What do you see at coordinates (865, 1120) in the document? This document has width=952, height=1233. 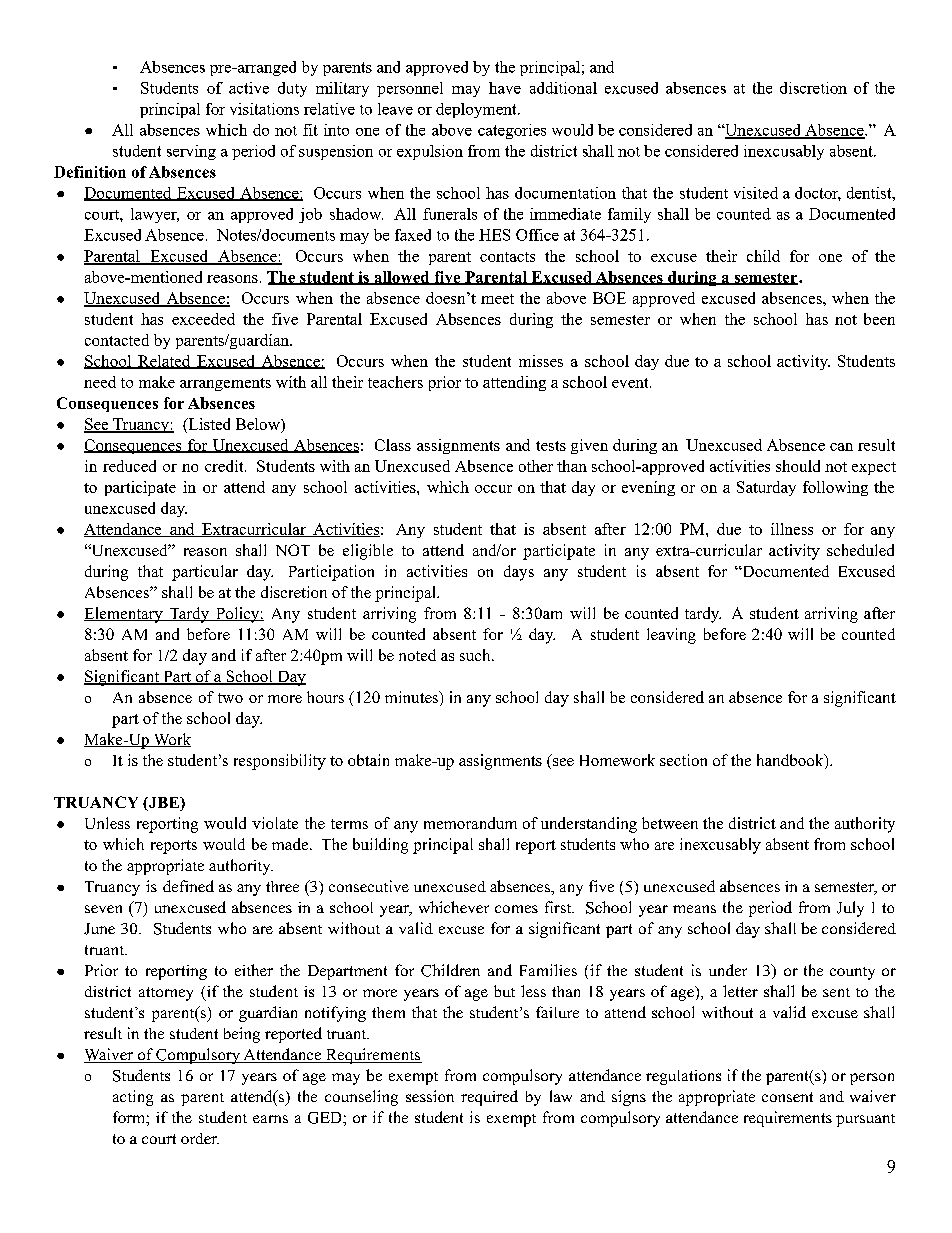 I see `pursuant` at bounding box center [865, 1120].
